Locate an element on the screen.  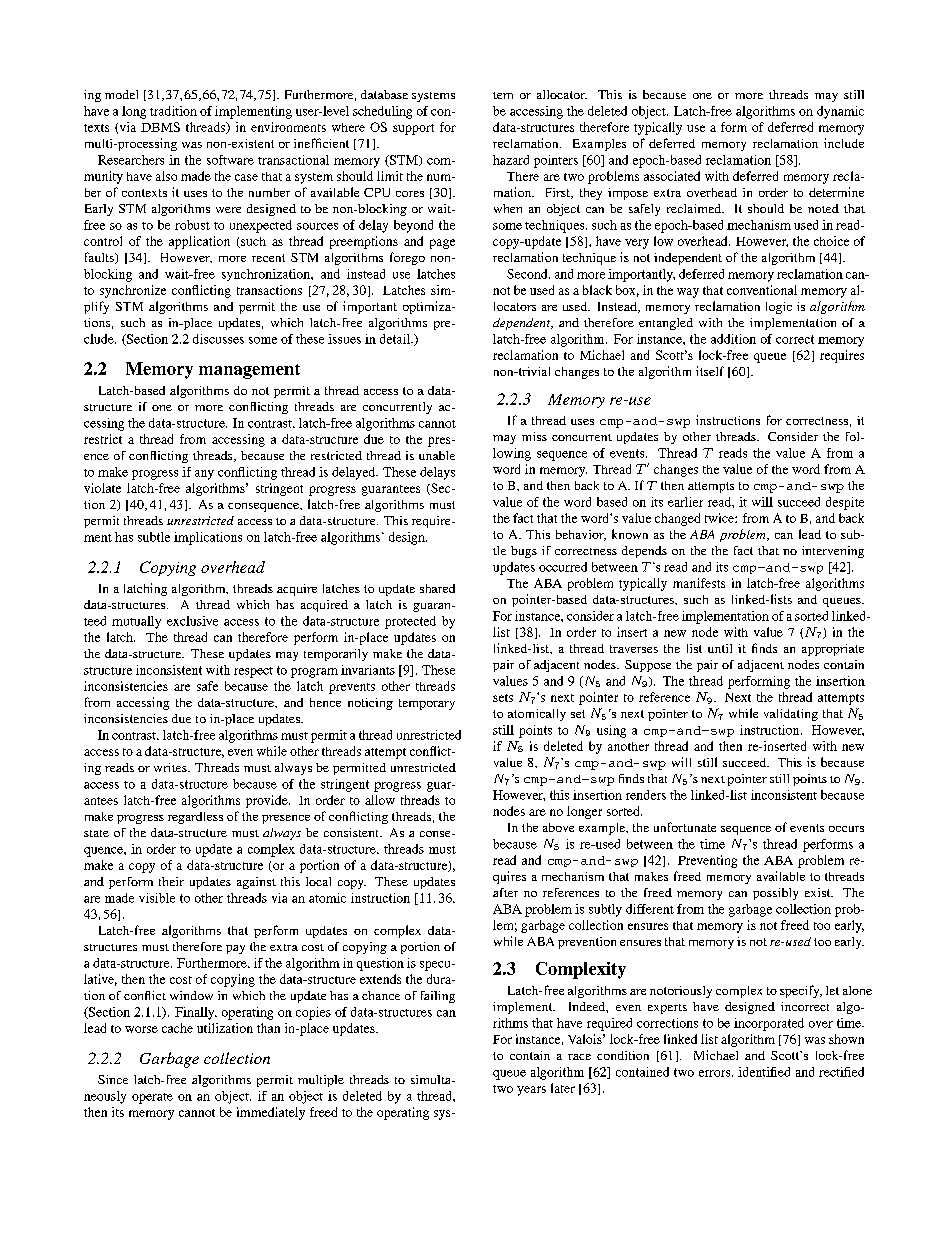
shared is located at coordinates (437, 588).
